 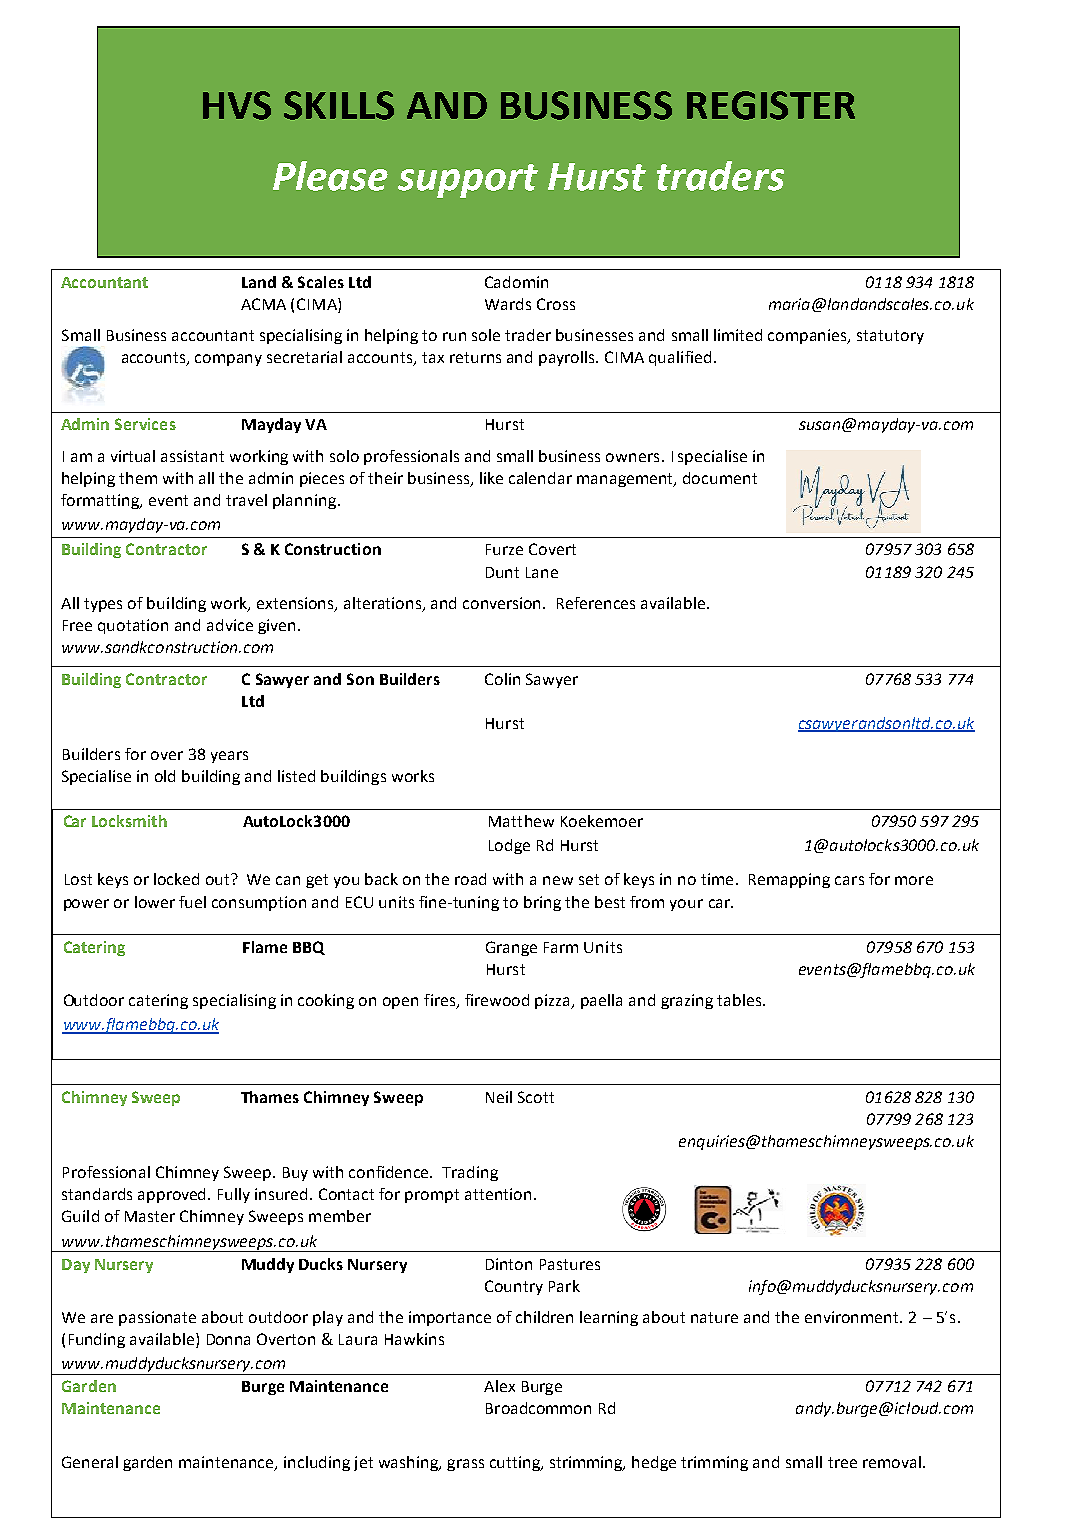 I want to click on approved, so click(x=173, y=1195).
